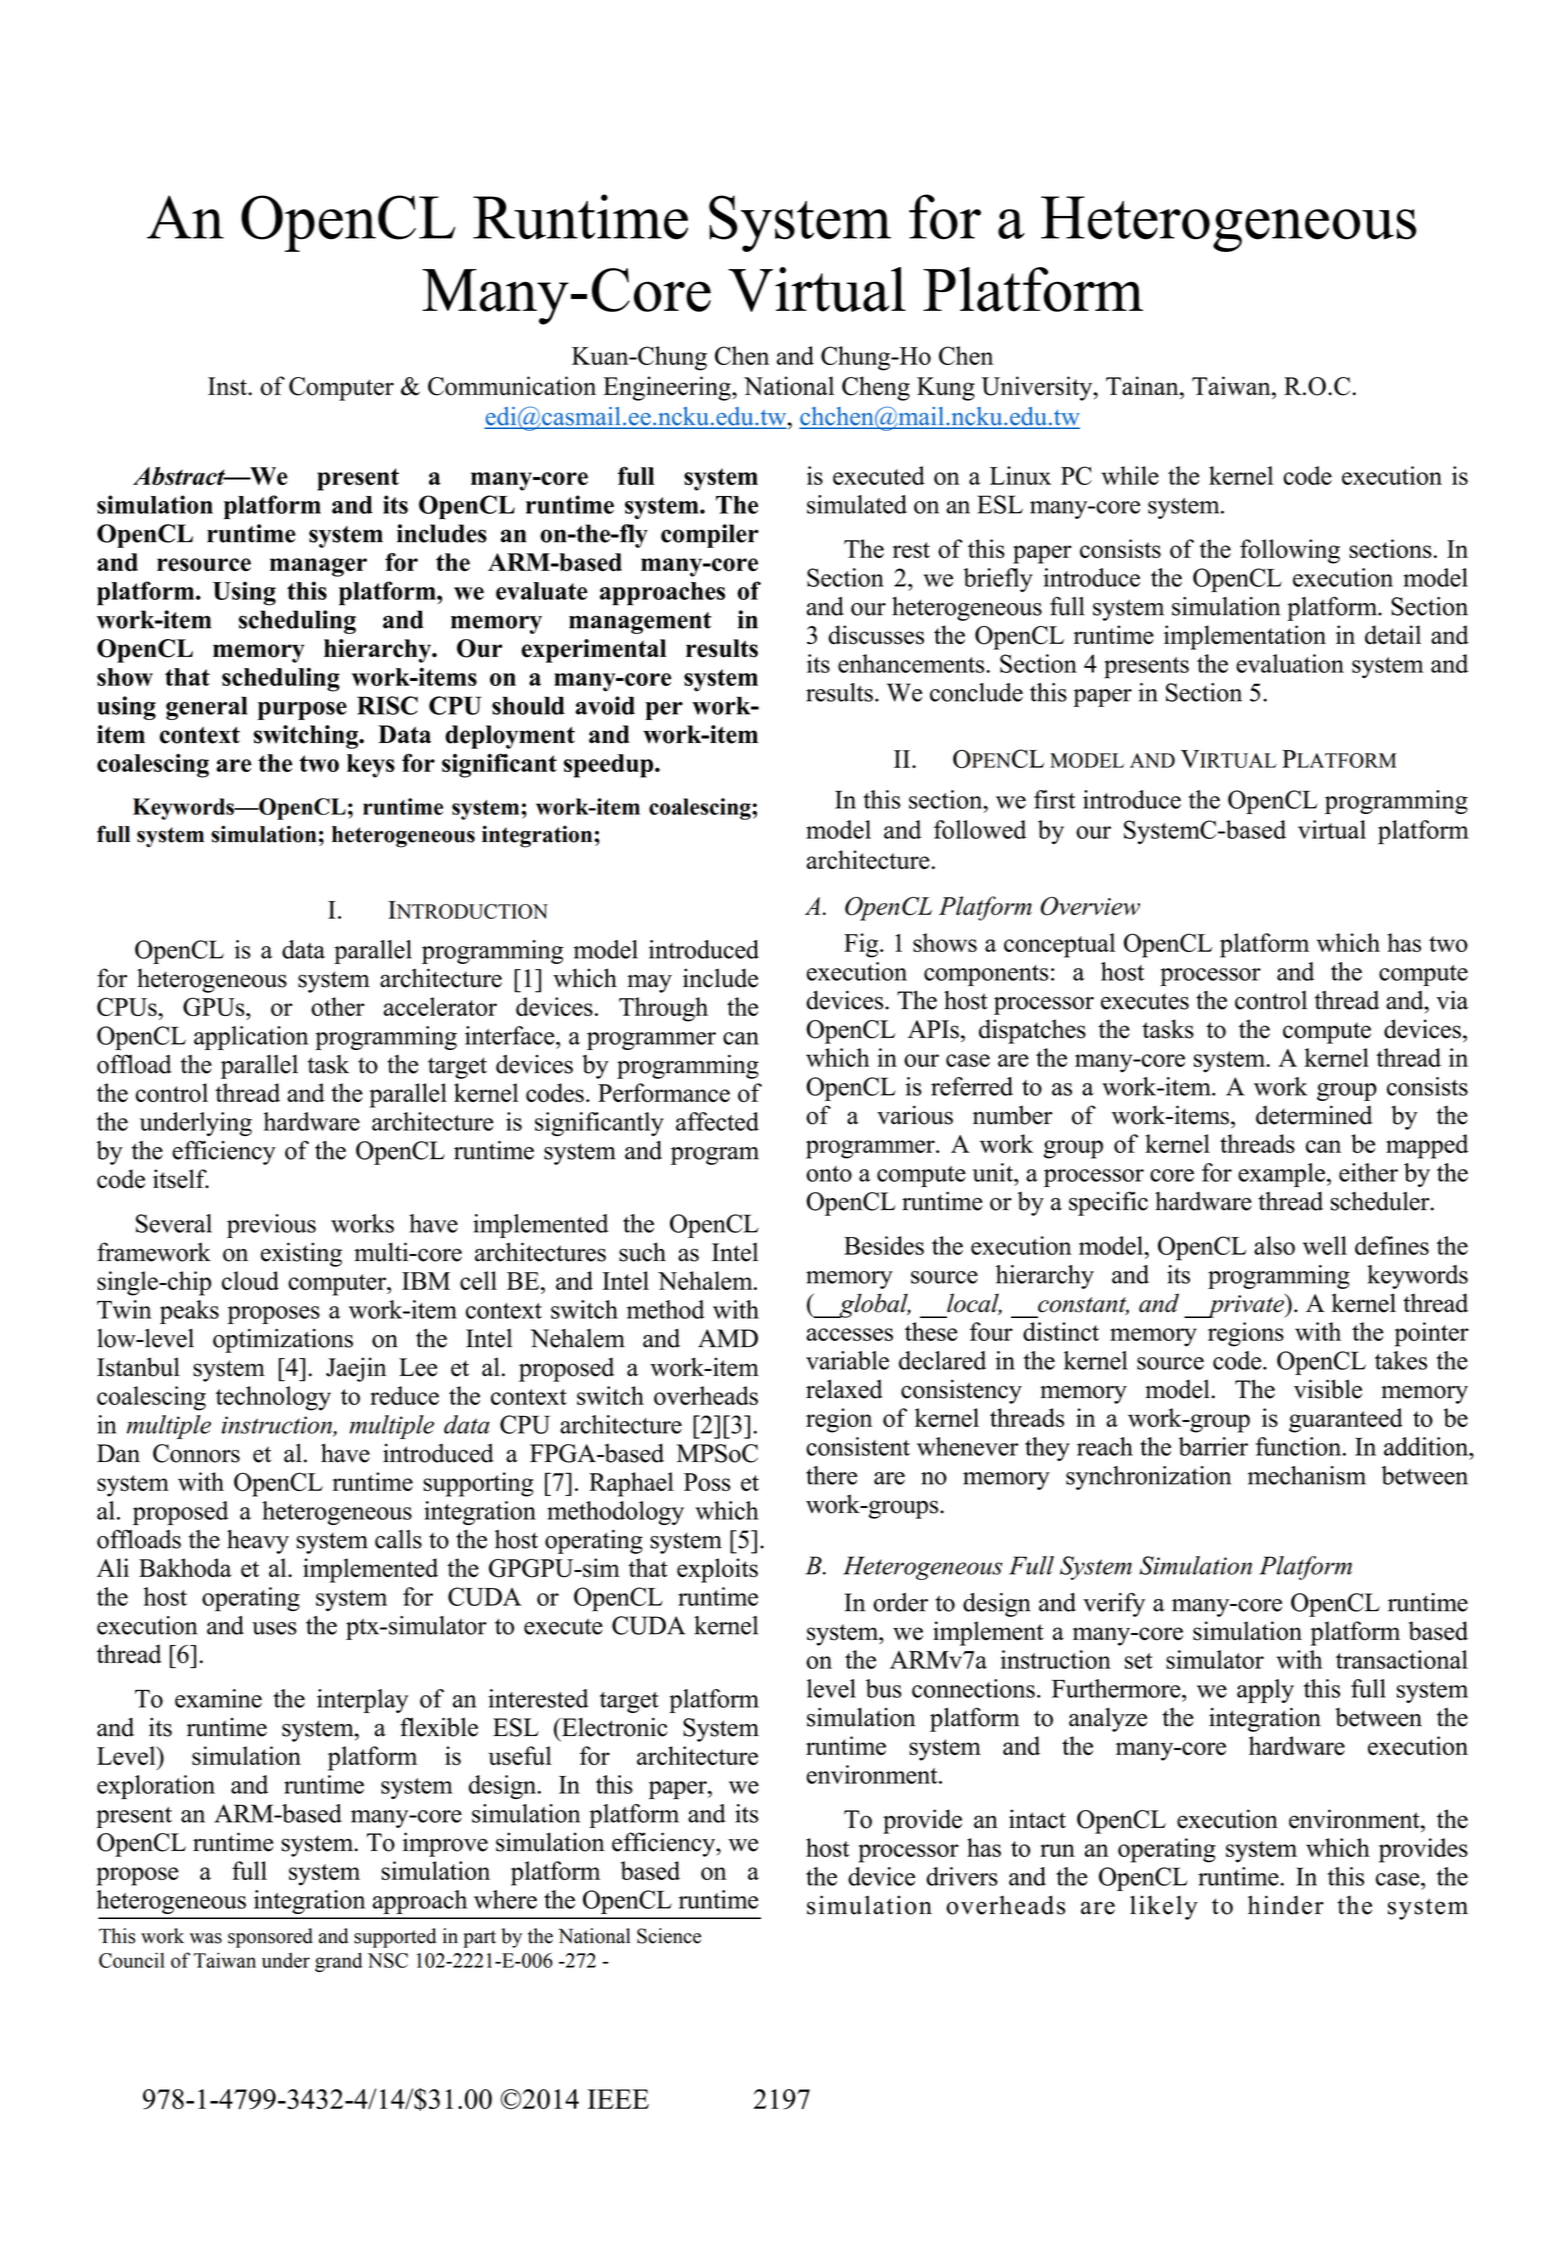 Image resolution: width=1564 pixels, height=2250 pixels. I want to click on IEEE, so click(618, 2099).
